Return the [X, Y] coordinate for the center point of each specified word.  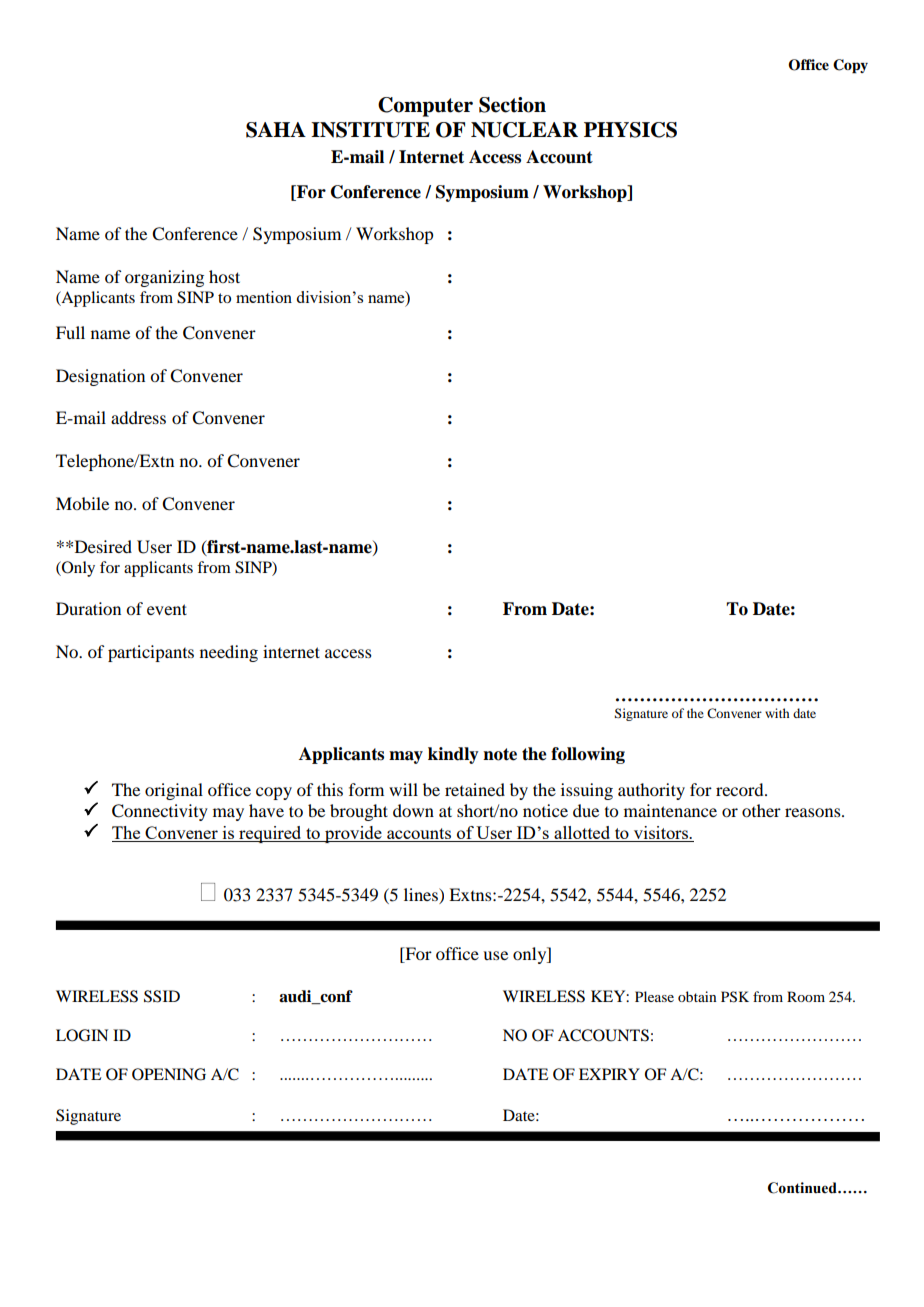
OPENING [169, 1074]
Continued [803, 1188]
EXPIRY [609, 1074]
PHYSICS [630, 130]
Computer [425, 107]
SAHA [276, 130]
